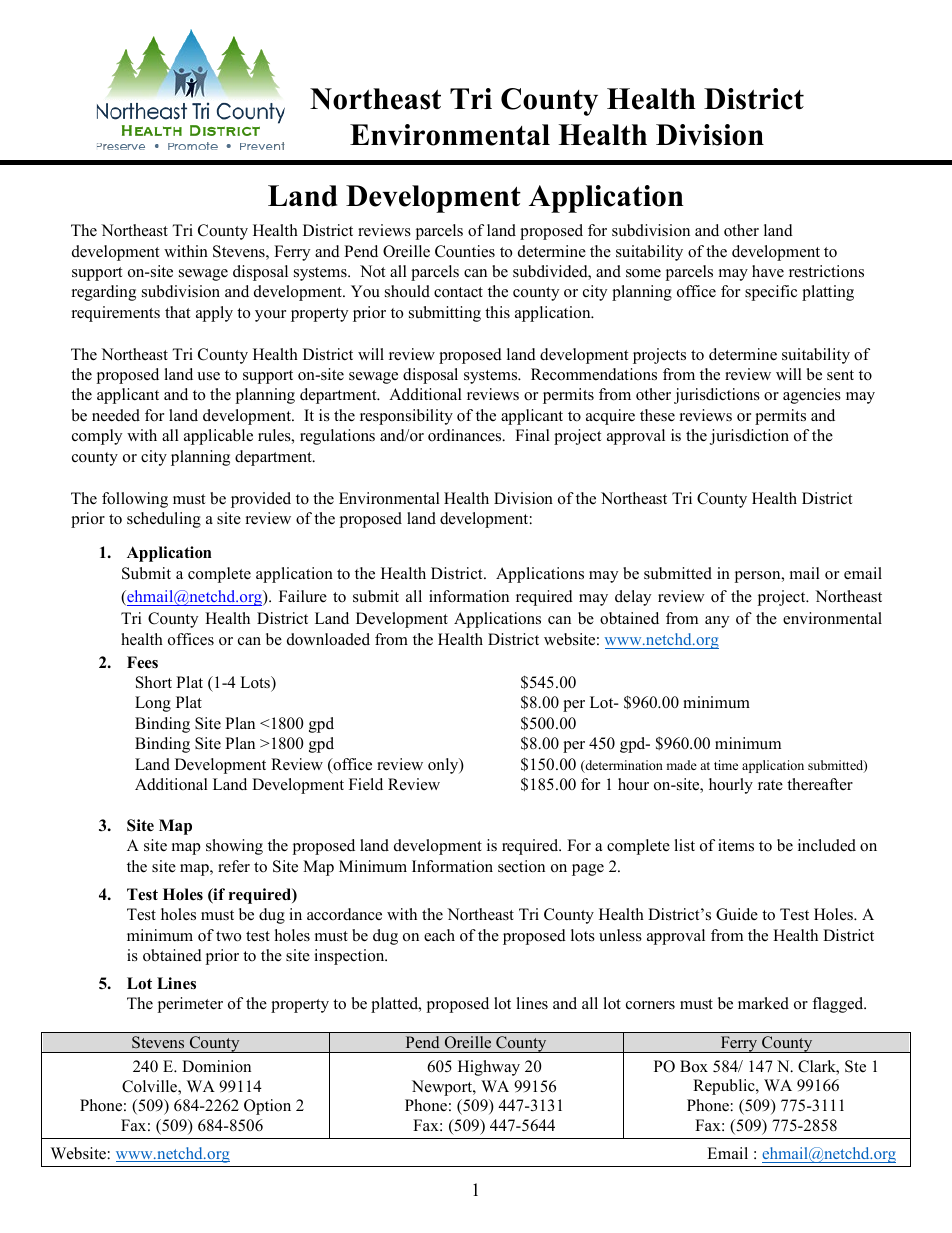 Image resolution: width=952 pixels, height=1233 pixels. I want to click on Dominion, so click(216, 1066).
